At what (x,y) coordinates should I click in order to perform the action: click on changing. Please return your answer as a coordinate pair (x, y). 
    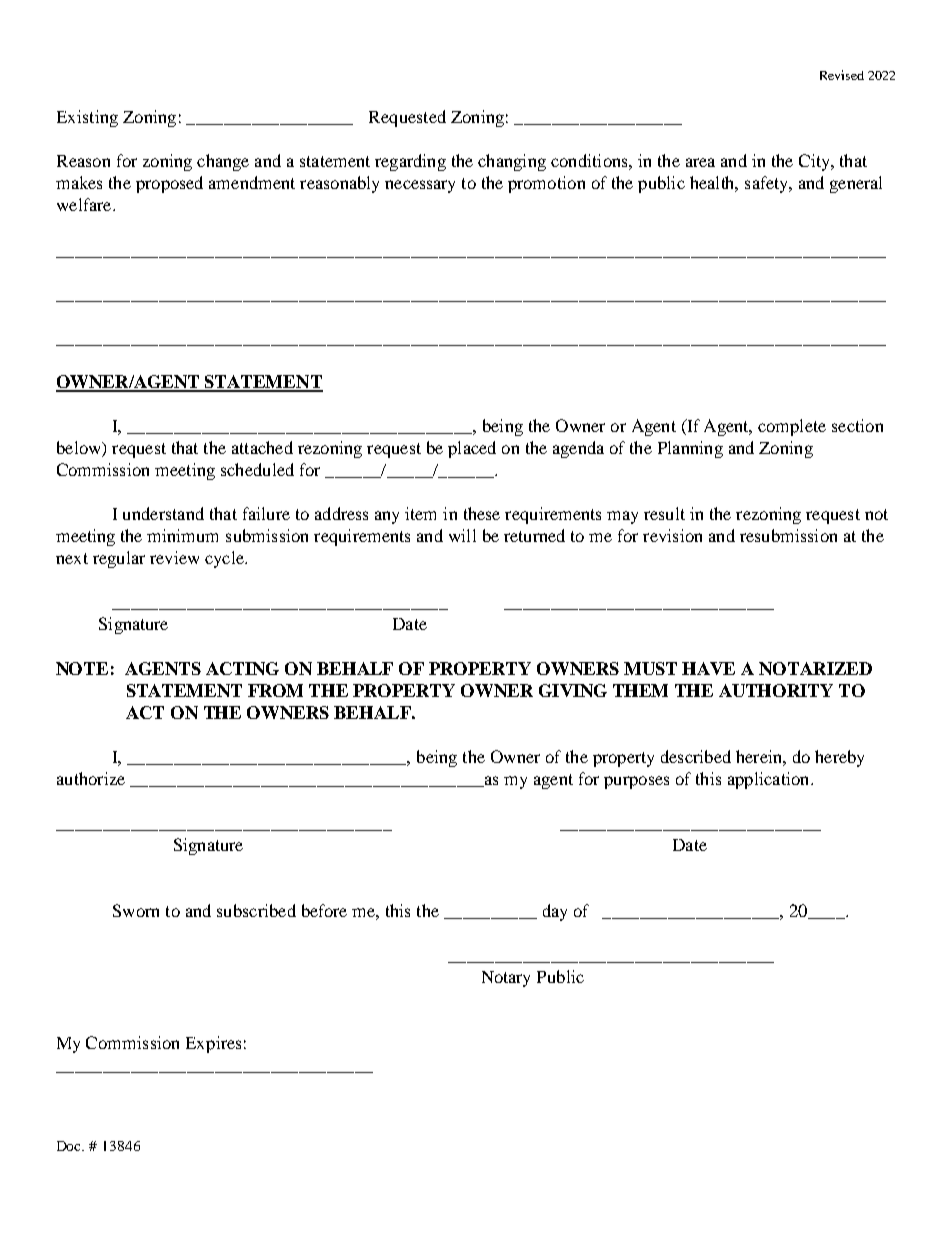
    Looking at the image, I should click on (512, 162).
